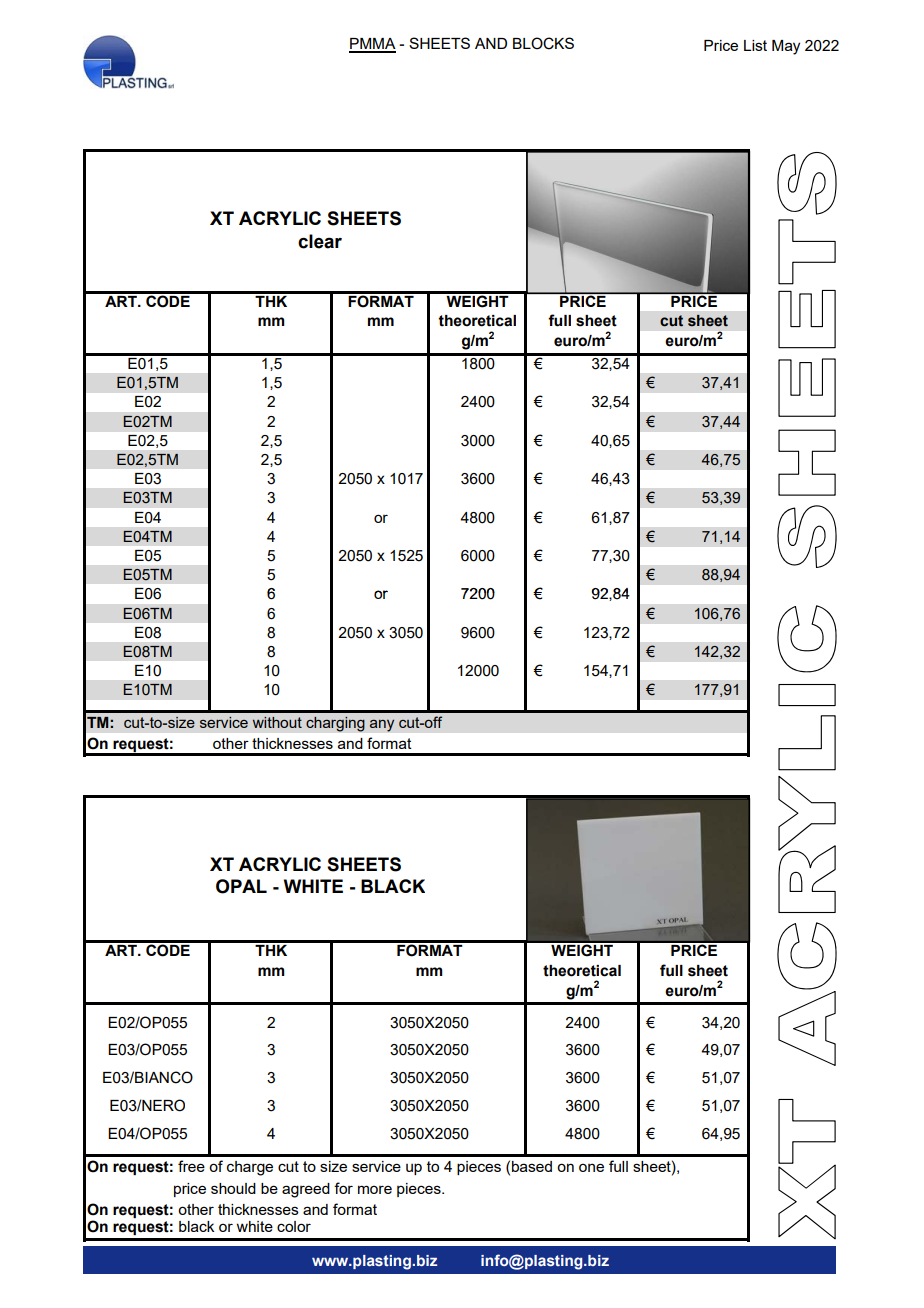  I want to click on based, so click(532, 1166).
